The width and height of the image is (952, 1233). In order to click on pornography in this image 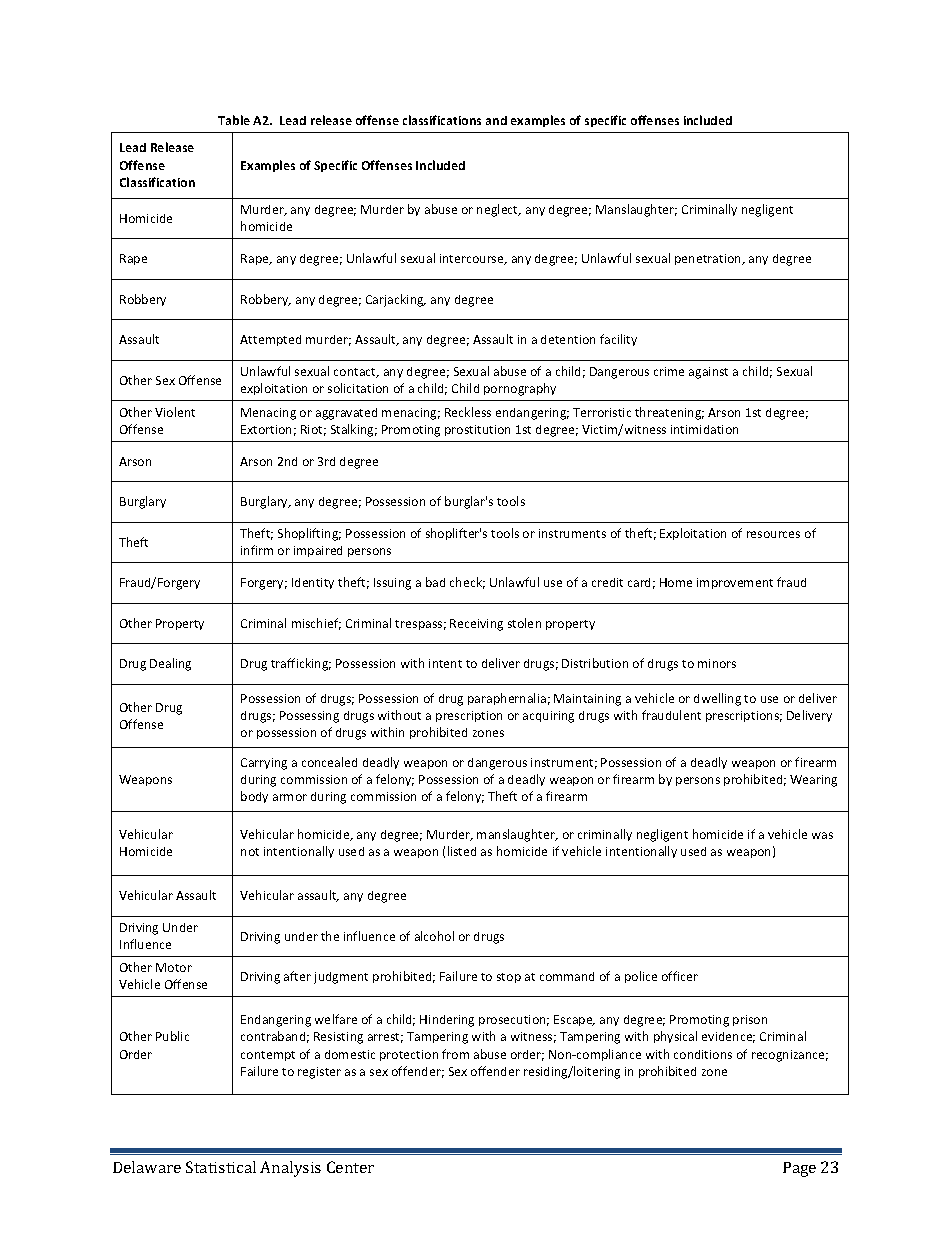, I will do `click(520, 389)`.
